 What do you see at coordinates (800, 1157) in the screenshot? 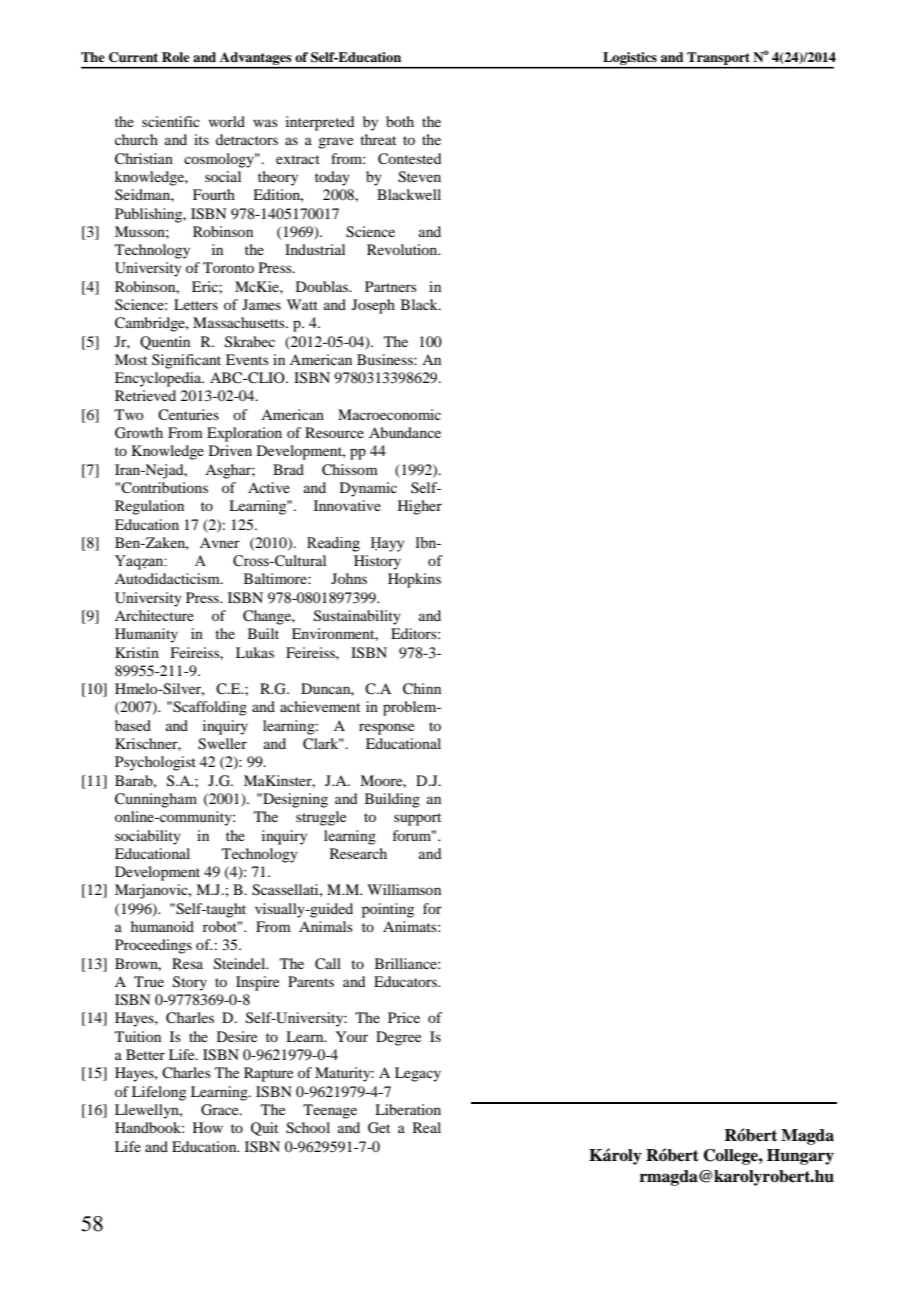
I see `Hungary` at bounding box center [800, 1157].
